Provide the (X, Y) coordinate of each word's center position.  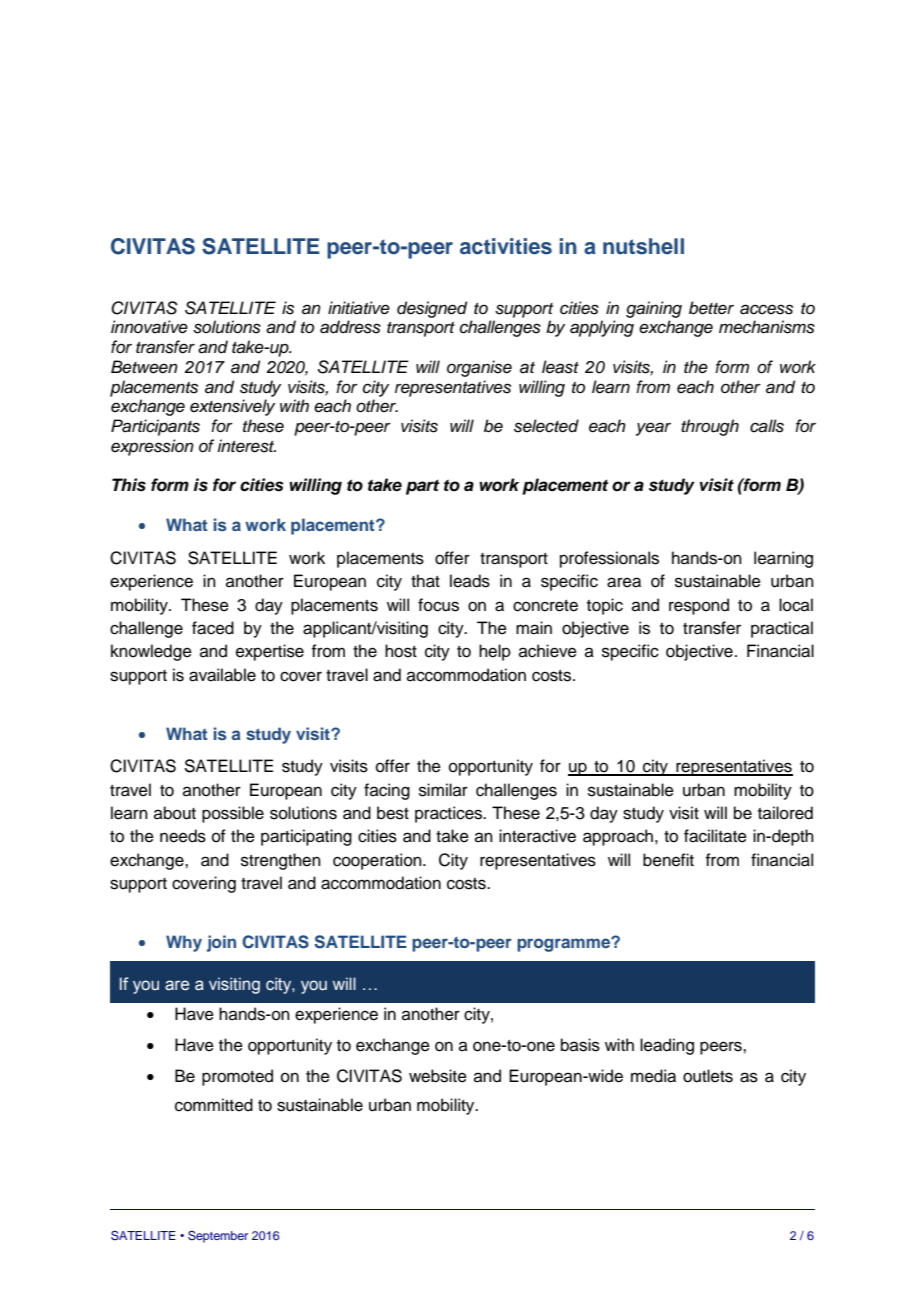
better (711, 308)
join (221, 943)
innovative (149, 327)
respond (699, 606)
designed (432, 309)
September (218, 1237)
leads (470, 581)
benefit (668, 860)
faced (213, 628)
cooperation (378, 861)
